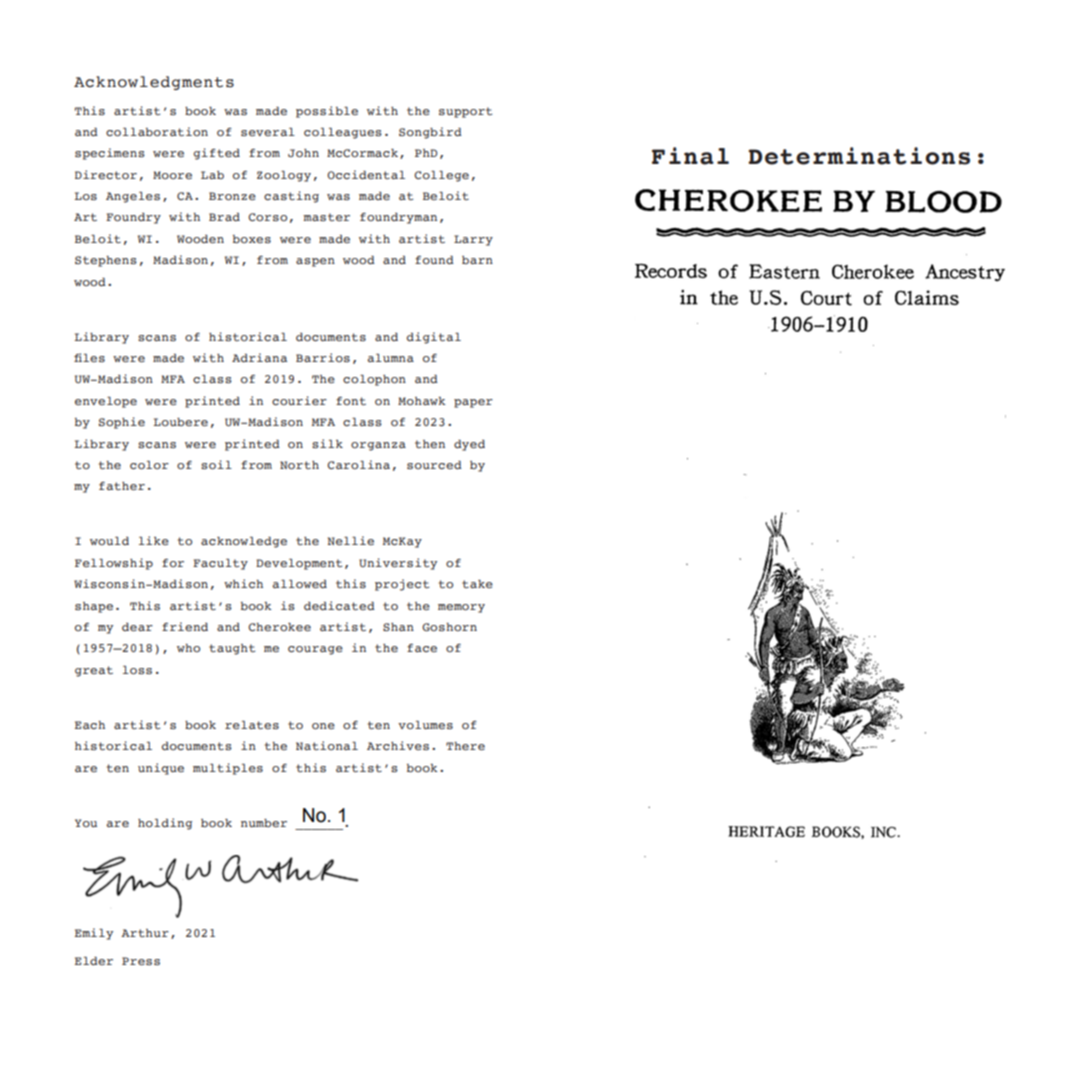 The image size is (1092, 1092). Describe the element at coordinates (461, 608) in the screenshot. I see `memory` at that location.
